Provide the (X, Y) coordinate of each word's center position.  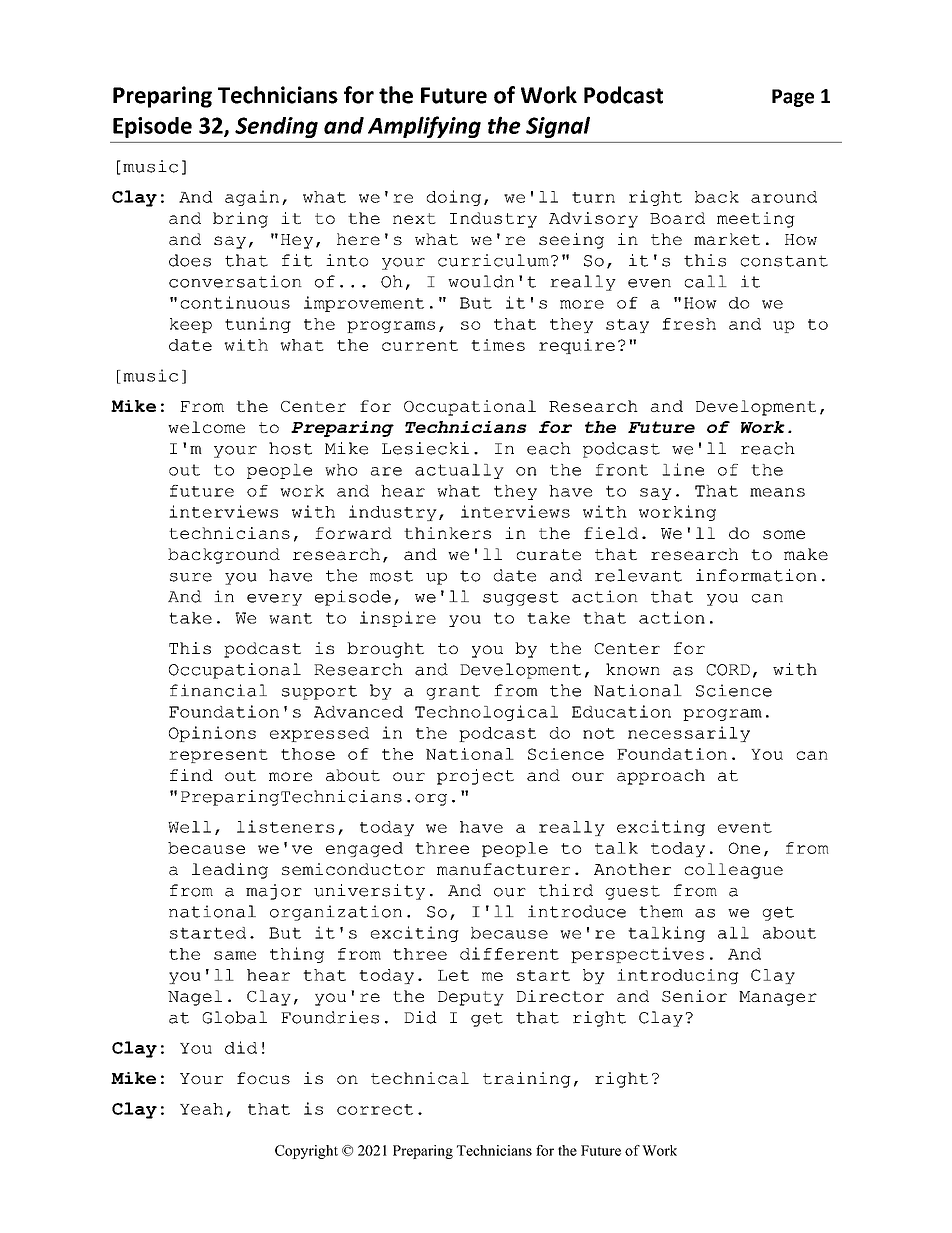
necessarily (689, 734)
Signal (558, 127)
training (527, 1080)
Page (793, 98)
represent (218, 756)
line (683, 469)
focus (263, 1078)
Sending (276, 127)
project (475, 777)
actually (459, 471)
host (290, 448)
